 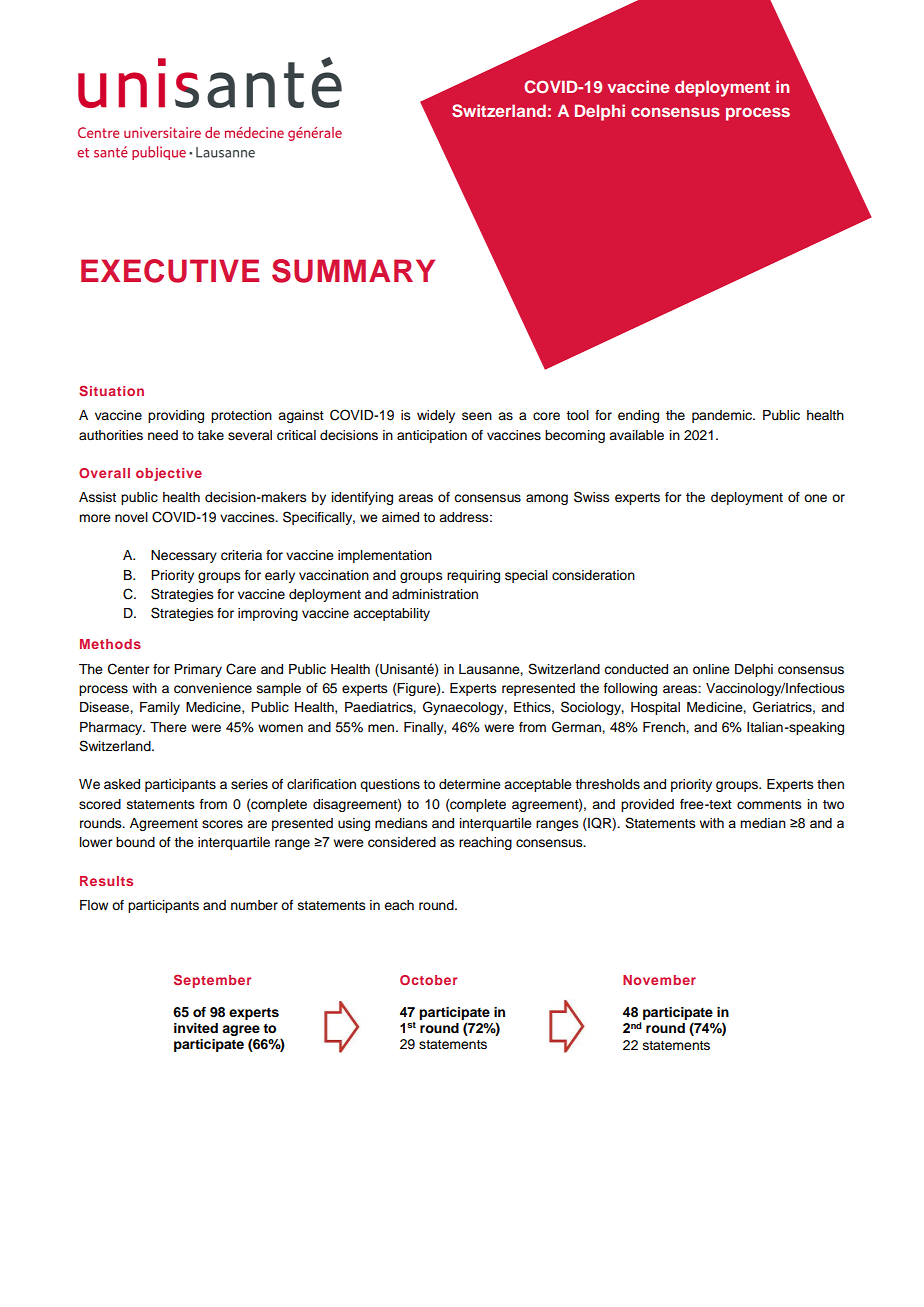 What do you see at coordinates (353, 271) in the image?
I see `SUMMARY` at bounding box center [353, 271].
